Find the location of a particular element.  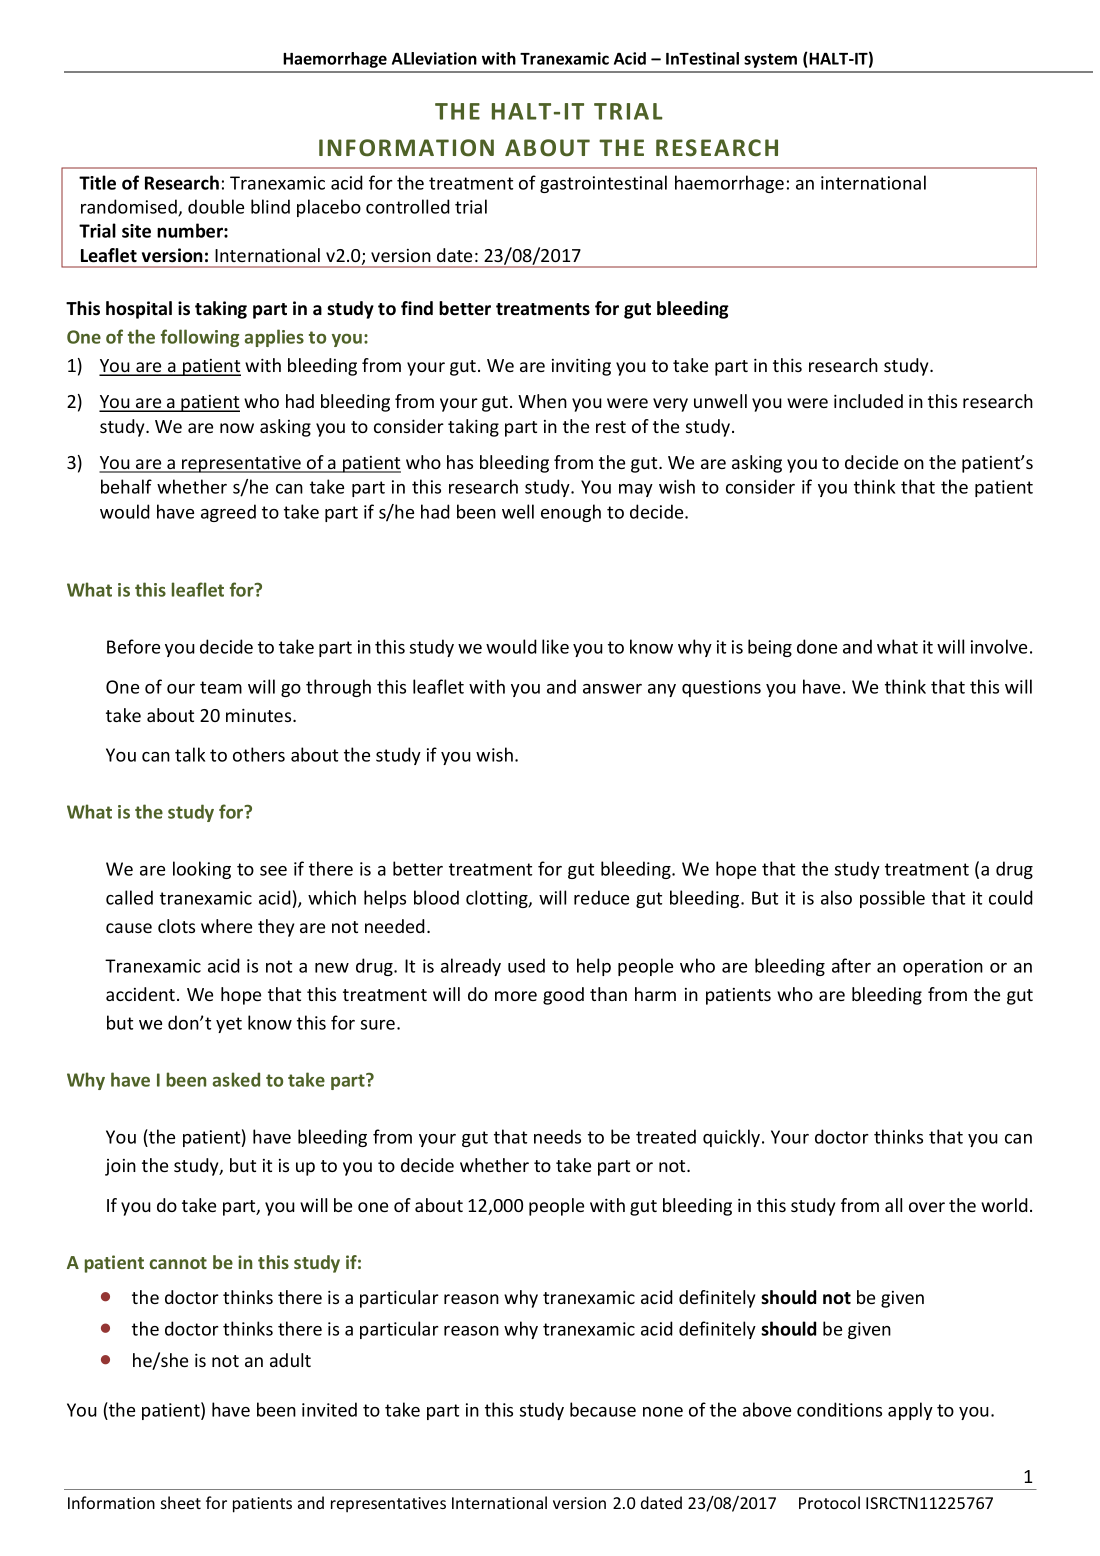

included is located at coordinates (868, 401).
